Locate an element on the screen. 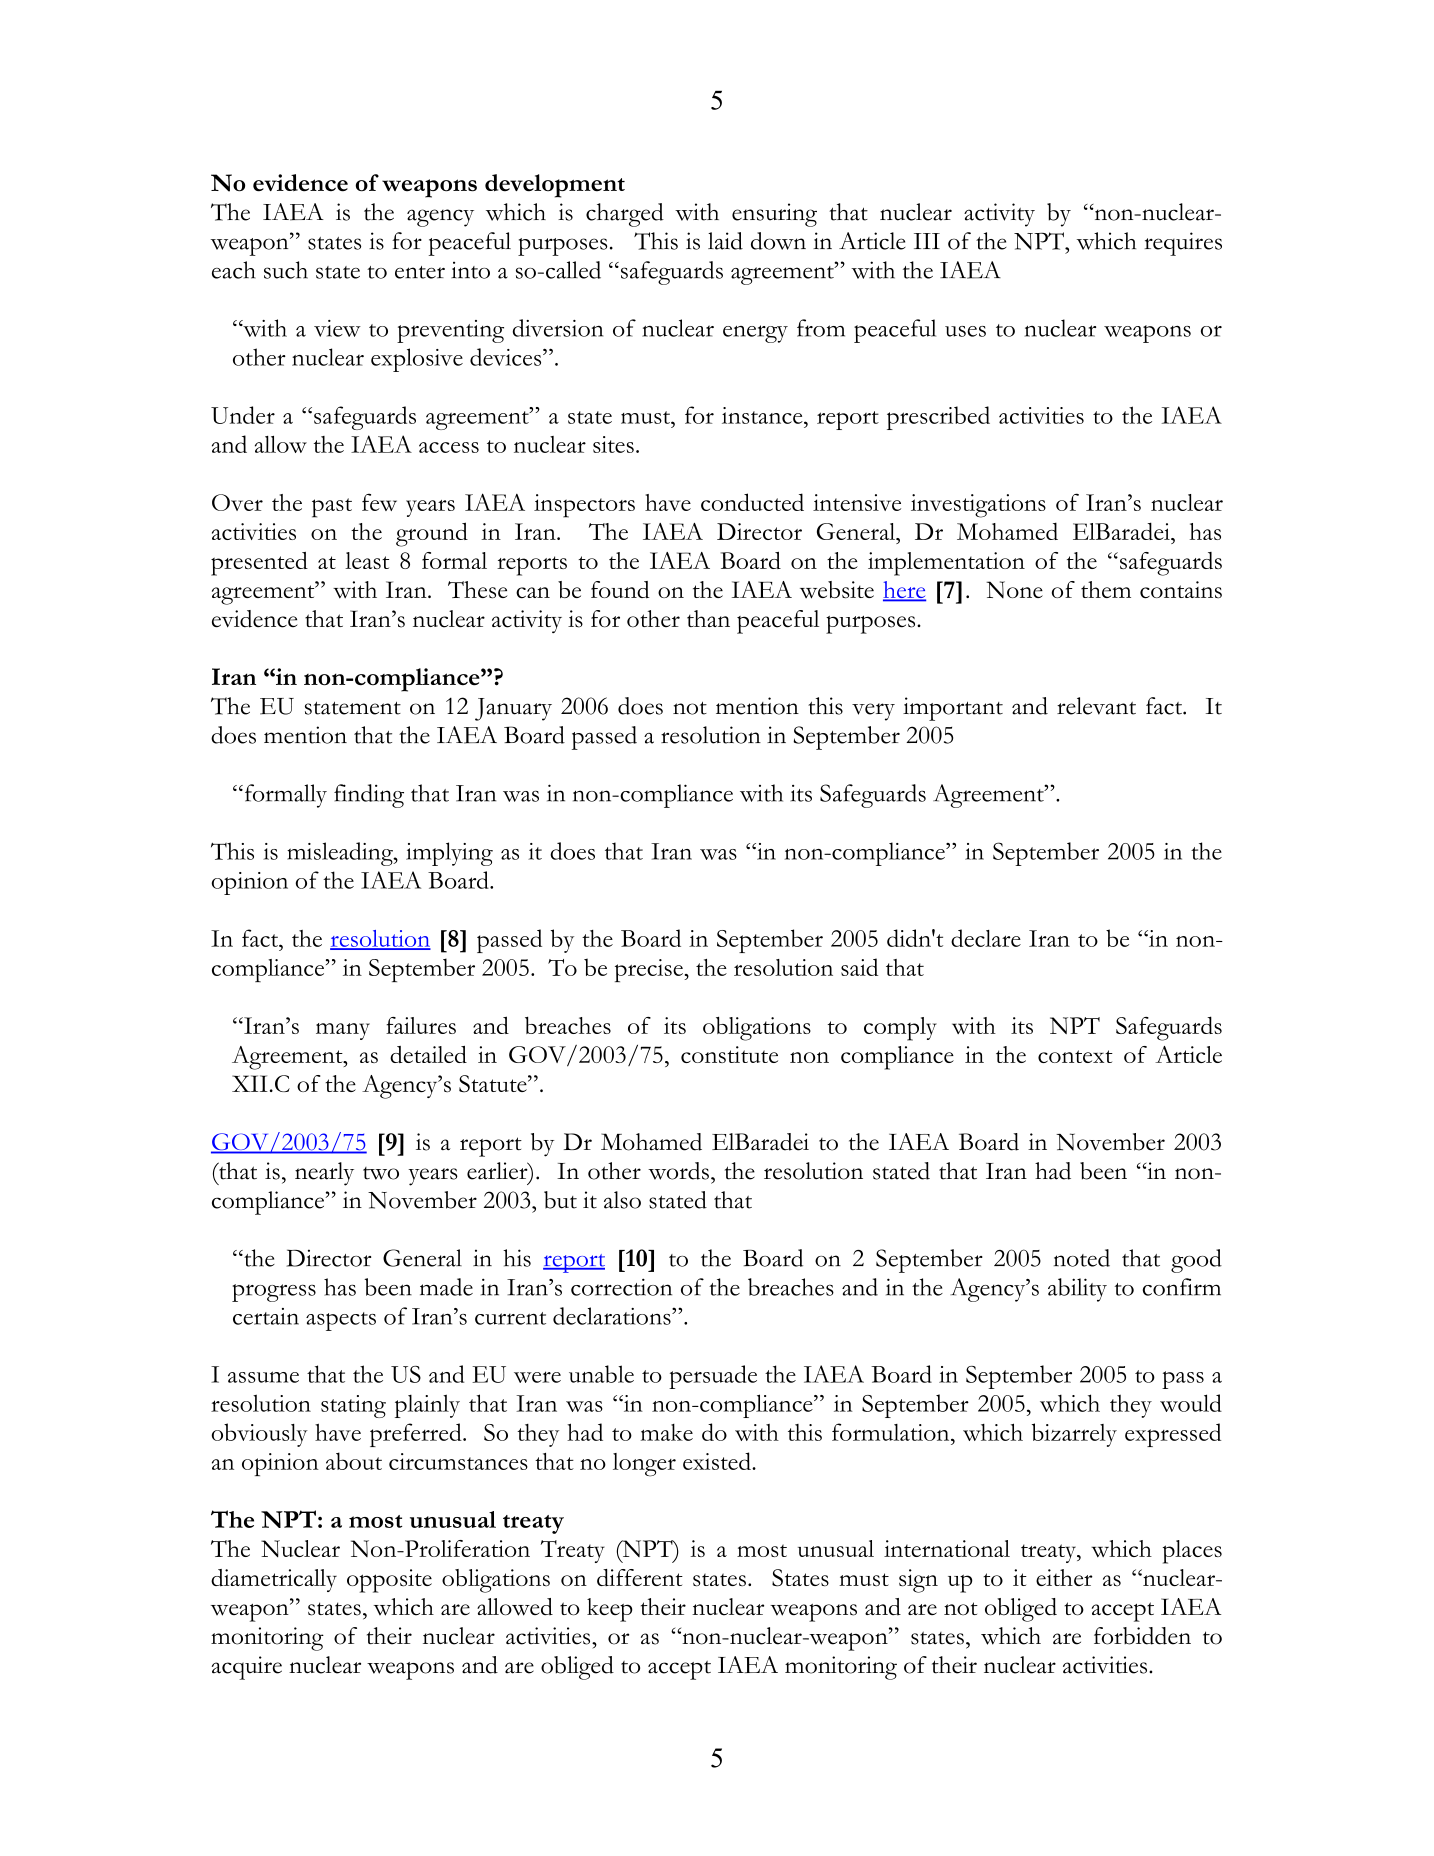 This screenshot has width=1434, height=1856. requires is located at coordinates (1183, 244).
